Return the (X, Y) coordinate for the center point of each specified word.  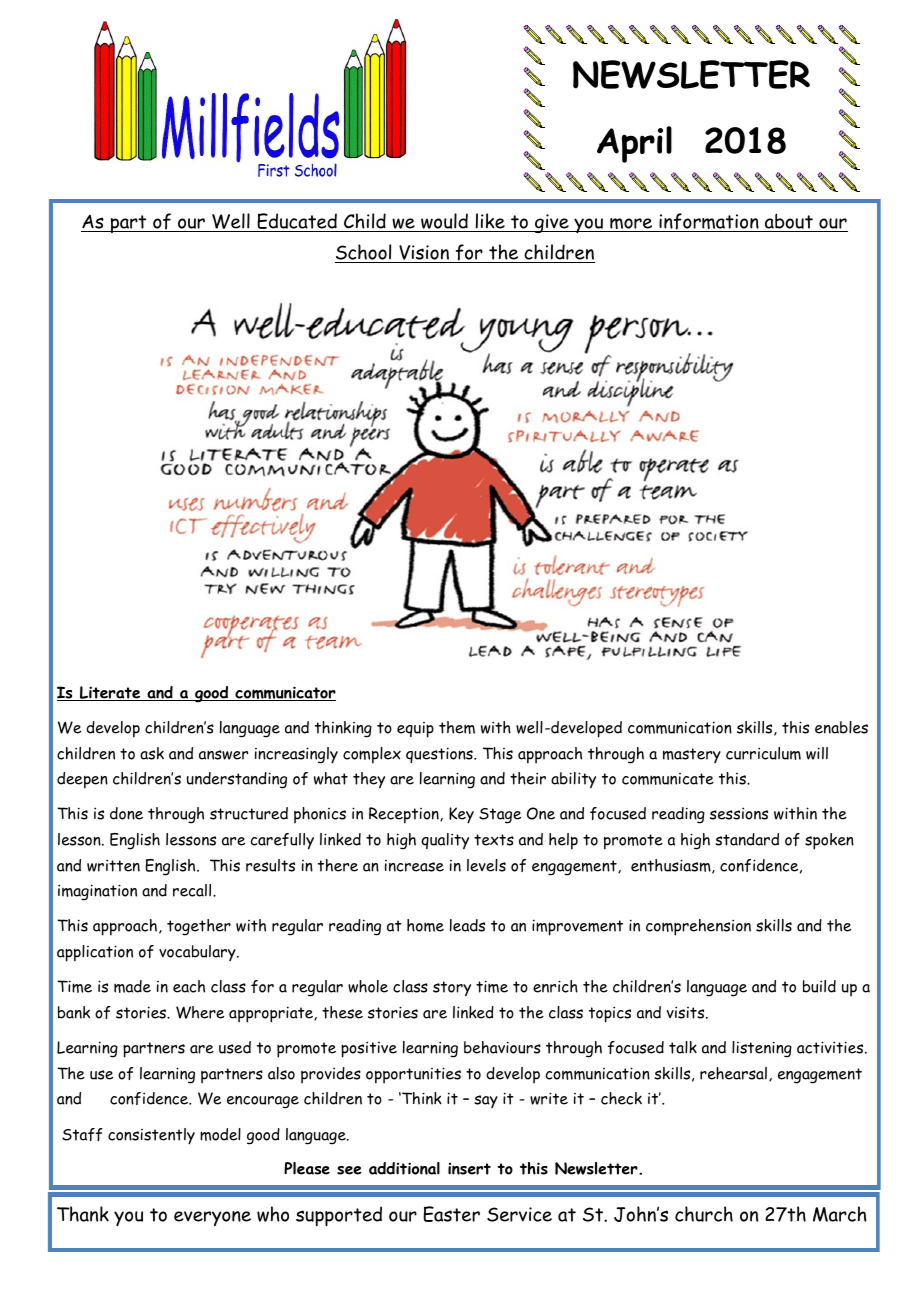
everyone (212, 1218)
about (789, 221)
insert (469, 1169)
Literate (110, 693)
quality (445, 841)
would (444, 221)
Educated (297, 222)
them (457, 727)
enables (841, 727)
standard (747, 839)
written (113, 865)
